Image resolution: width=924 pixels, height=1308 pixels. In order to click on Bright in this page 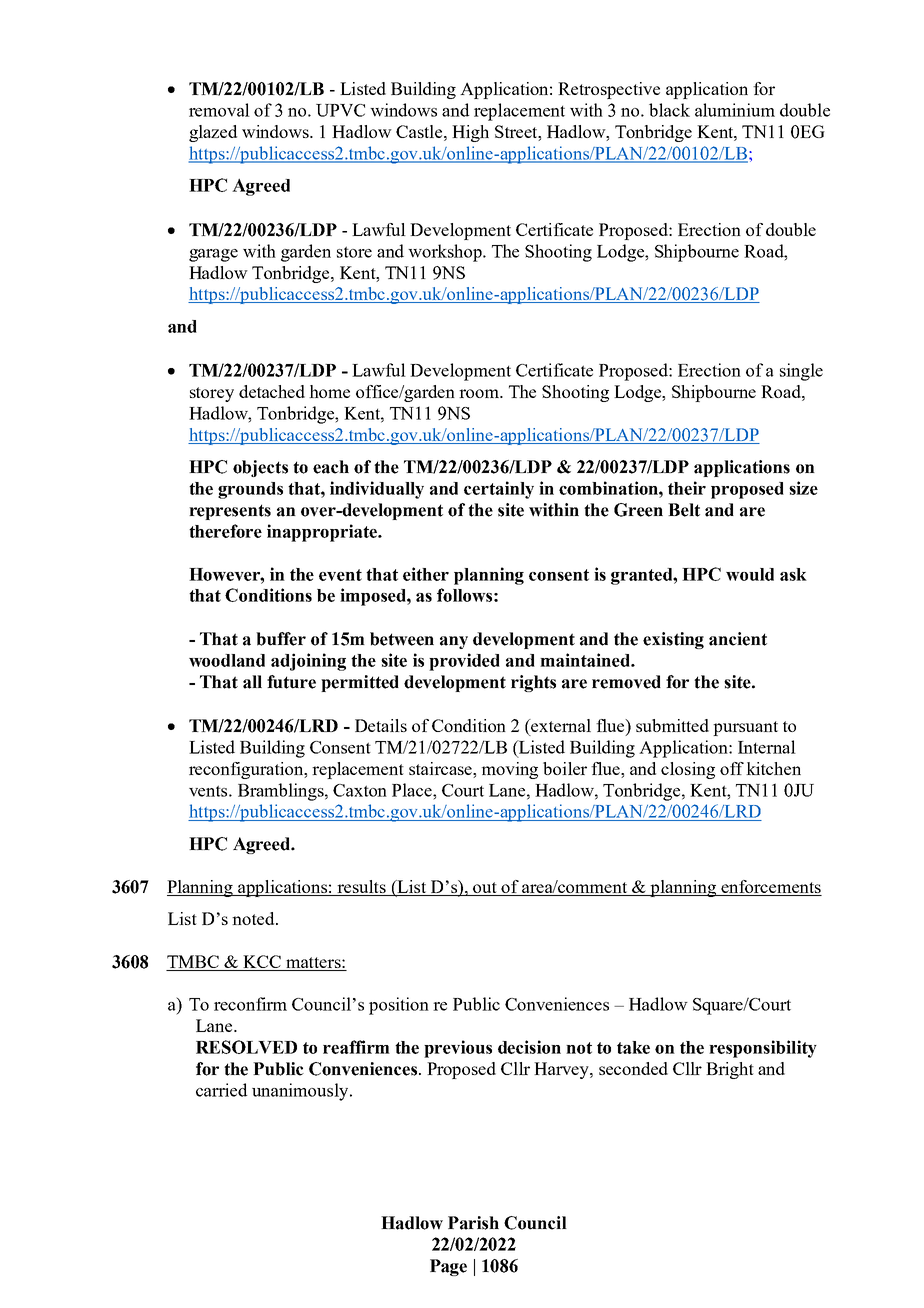, I will do `click(730, 1070)`.
